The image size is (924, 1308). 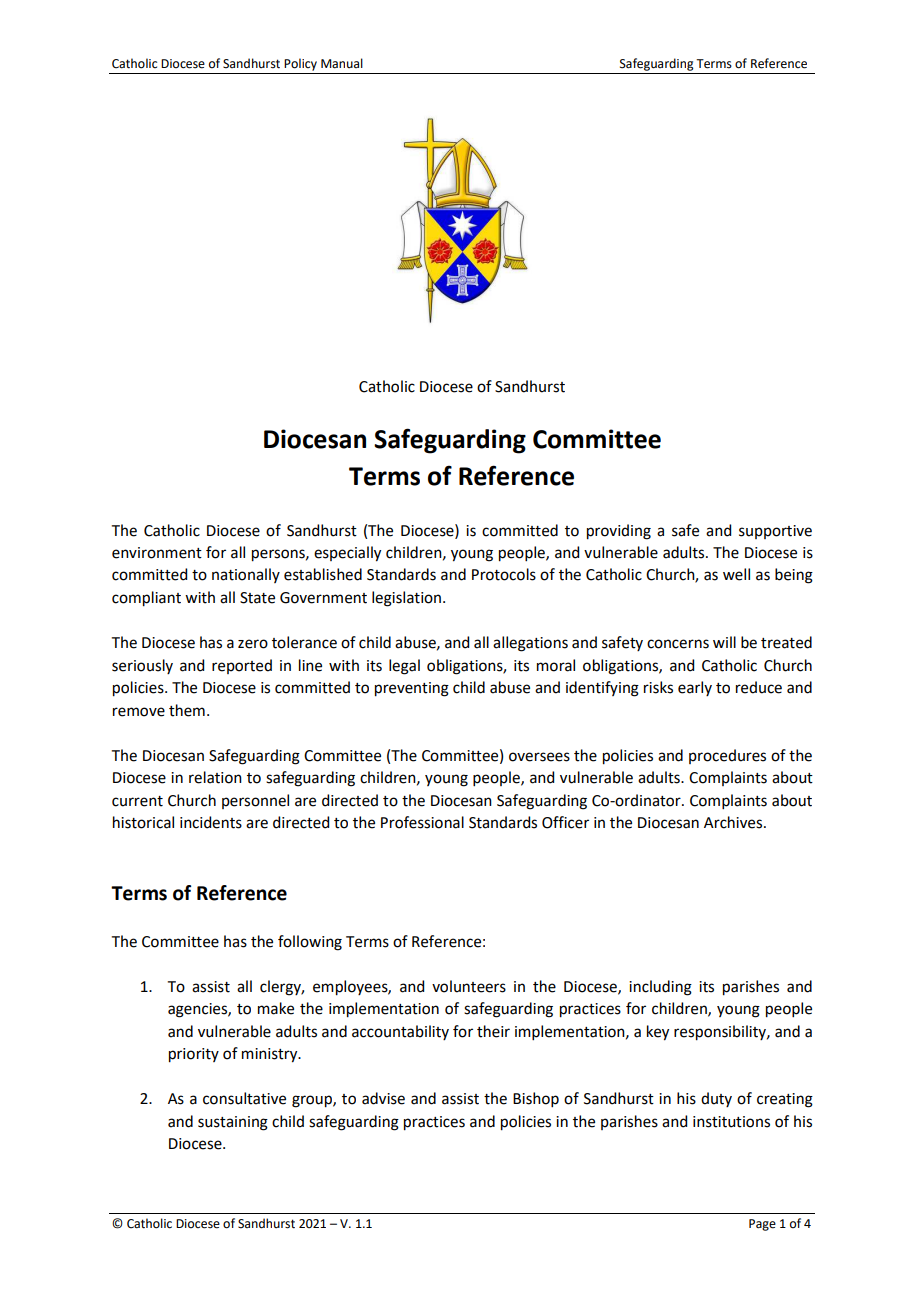 What do you see at coordinates (342, 63) in the screenshot?
I see `Manual` at bounding box center [342, 63].
